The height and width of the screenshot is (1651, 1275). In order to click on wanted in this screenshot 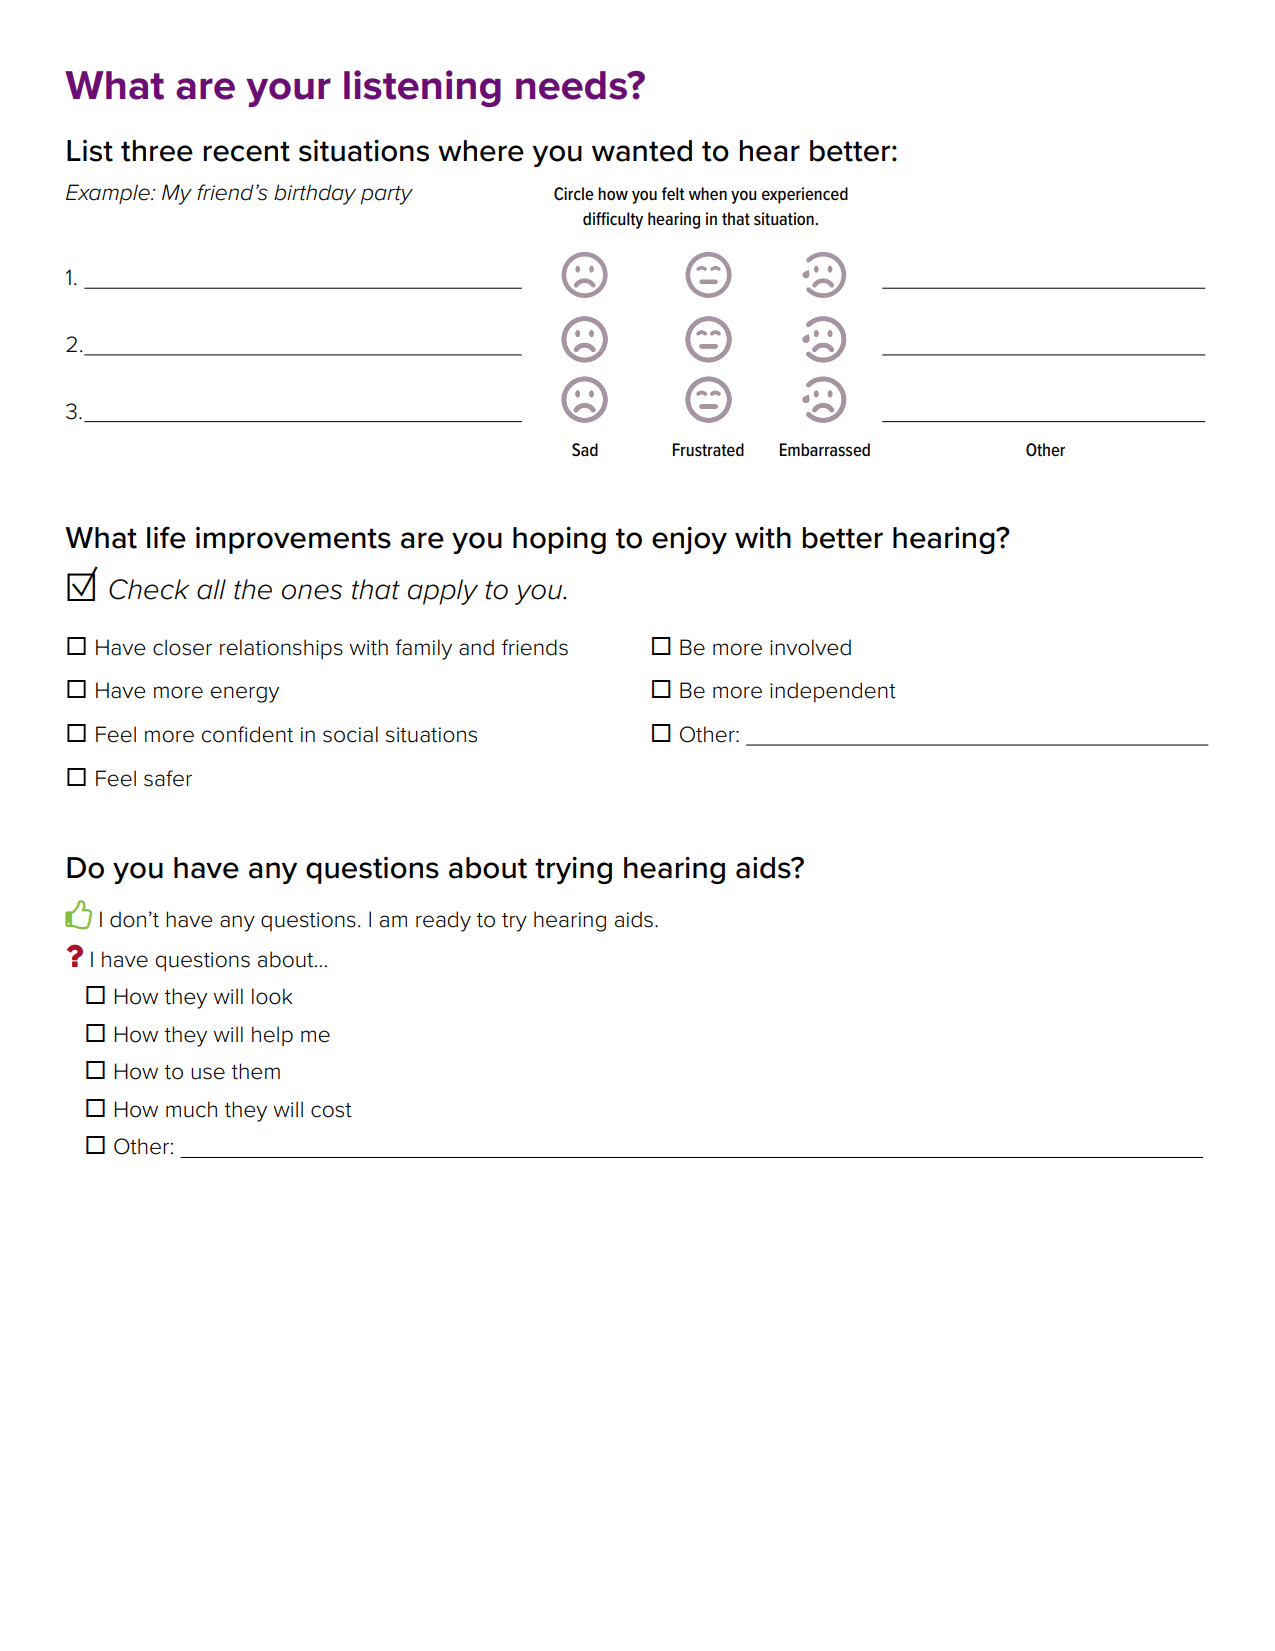, I will do `click(642, 151)`.
